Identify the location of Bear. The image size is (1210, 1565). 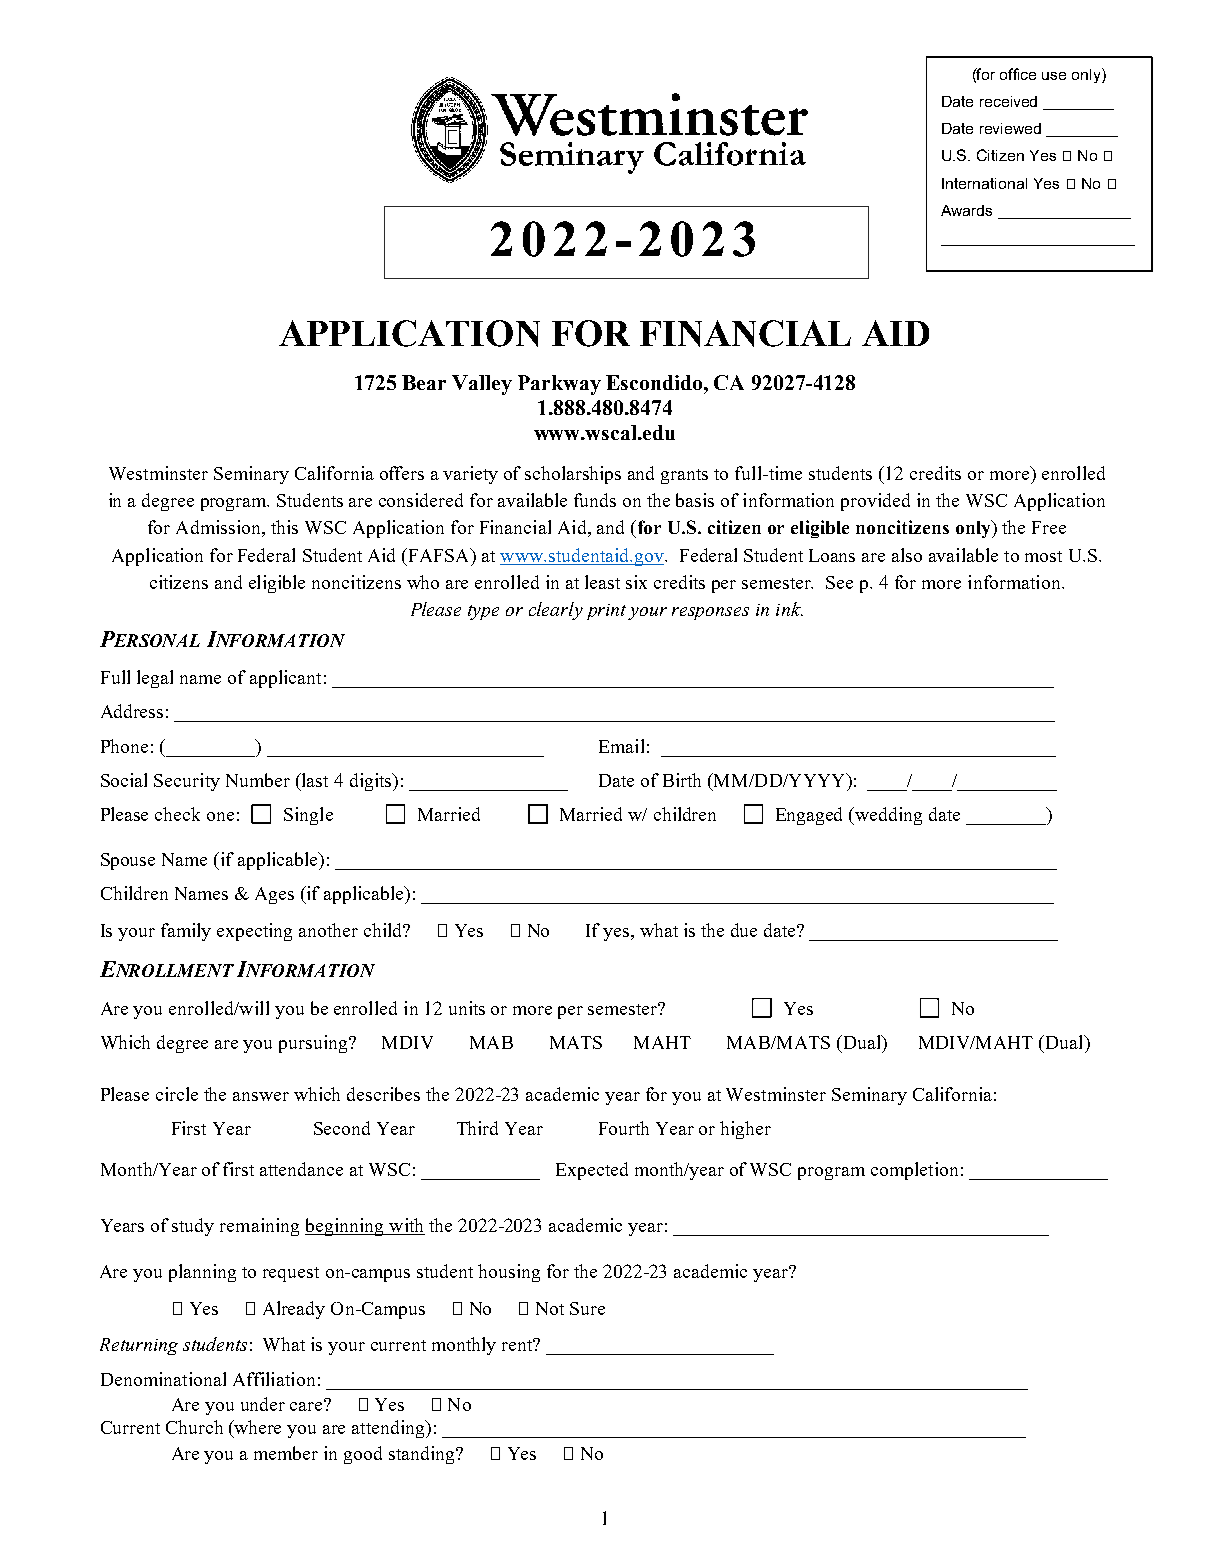
(424, 382).
